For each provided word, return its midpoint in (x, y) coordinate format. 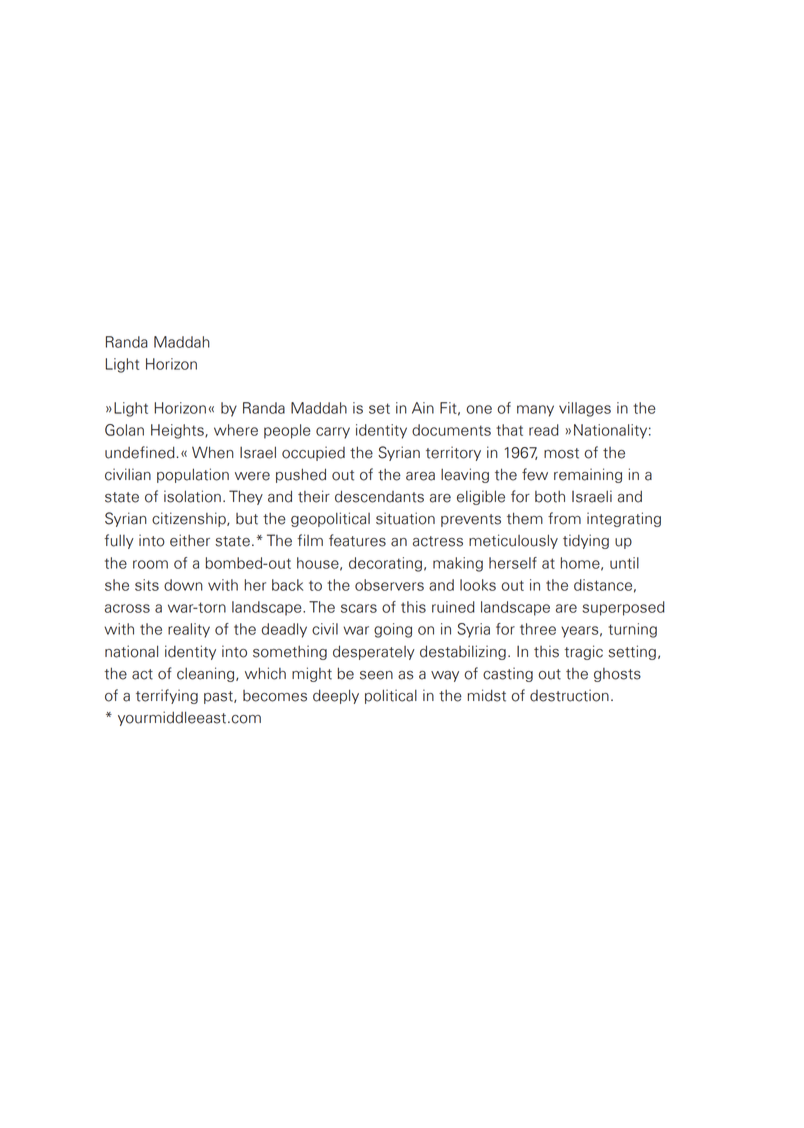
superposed (624, 608)
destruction (569, 695)
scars (359, 608)
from (564, 518)
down (183, 585)
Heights (178, 431)
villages (585, 409)
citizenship (190, 519)
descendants (379, 496)
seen (376, 675)
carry (333, 433)
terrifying (167, 696)
